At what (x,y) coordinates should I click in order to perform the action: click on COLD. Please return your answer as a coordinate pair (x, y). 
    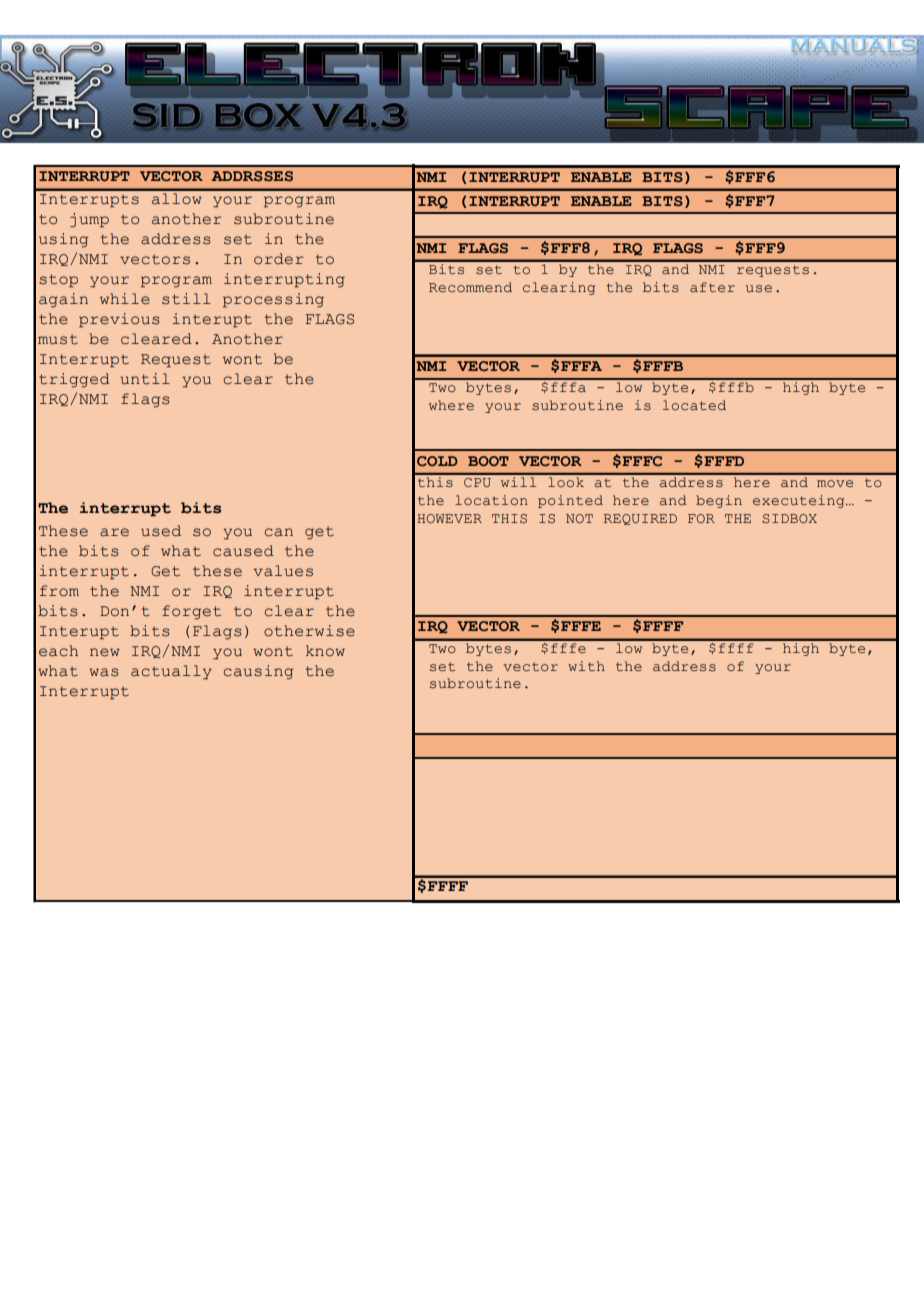
    Looking at the image, I should click on (437, 461).
